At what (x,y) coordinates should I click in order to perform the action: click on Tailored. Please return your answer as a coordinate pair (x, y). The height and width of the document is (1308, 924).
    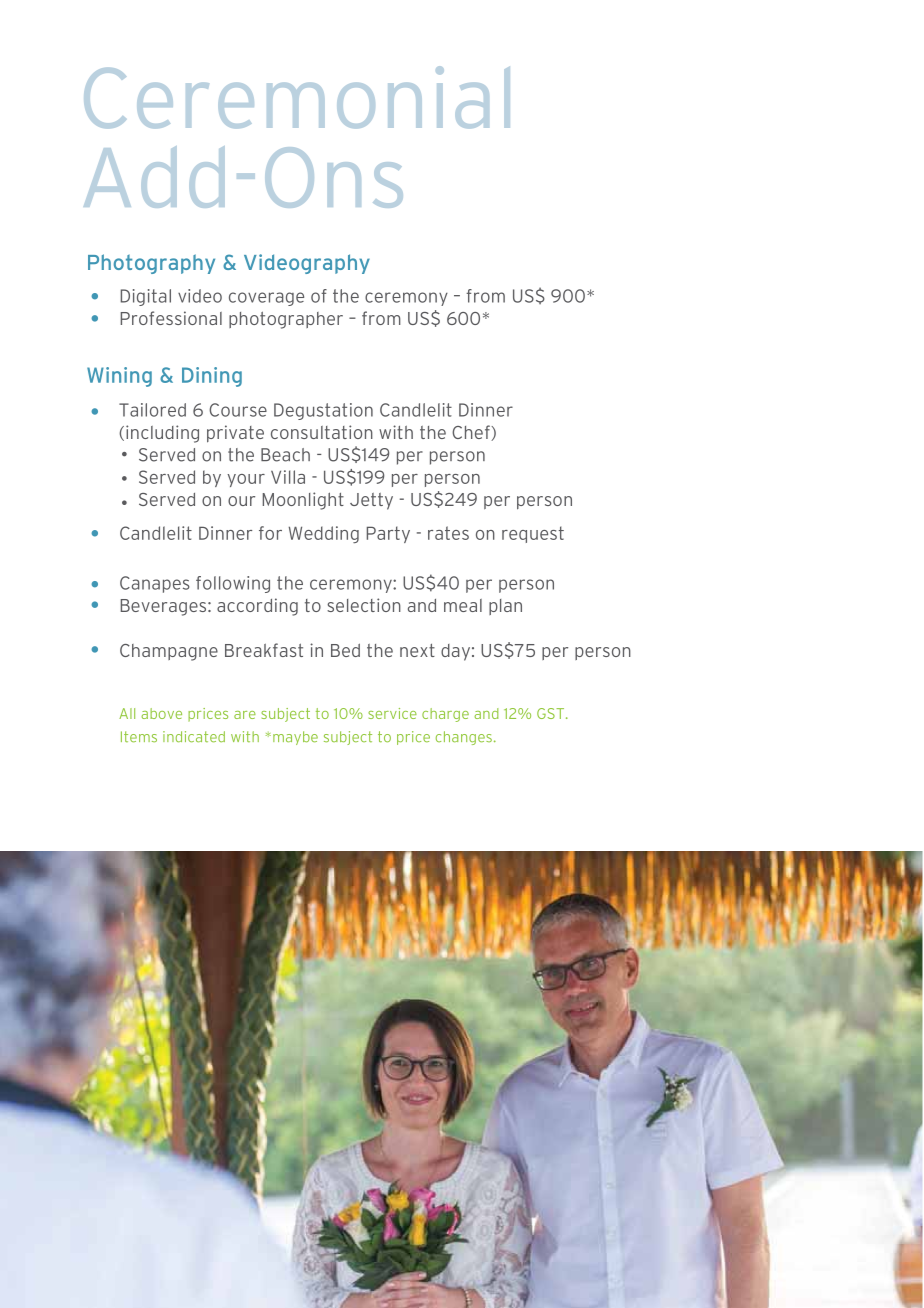
    Looking at the image, I should click on (152, 410).
